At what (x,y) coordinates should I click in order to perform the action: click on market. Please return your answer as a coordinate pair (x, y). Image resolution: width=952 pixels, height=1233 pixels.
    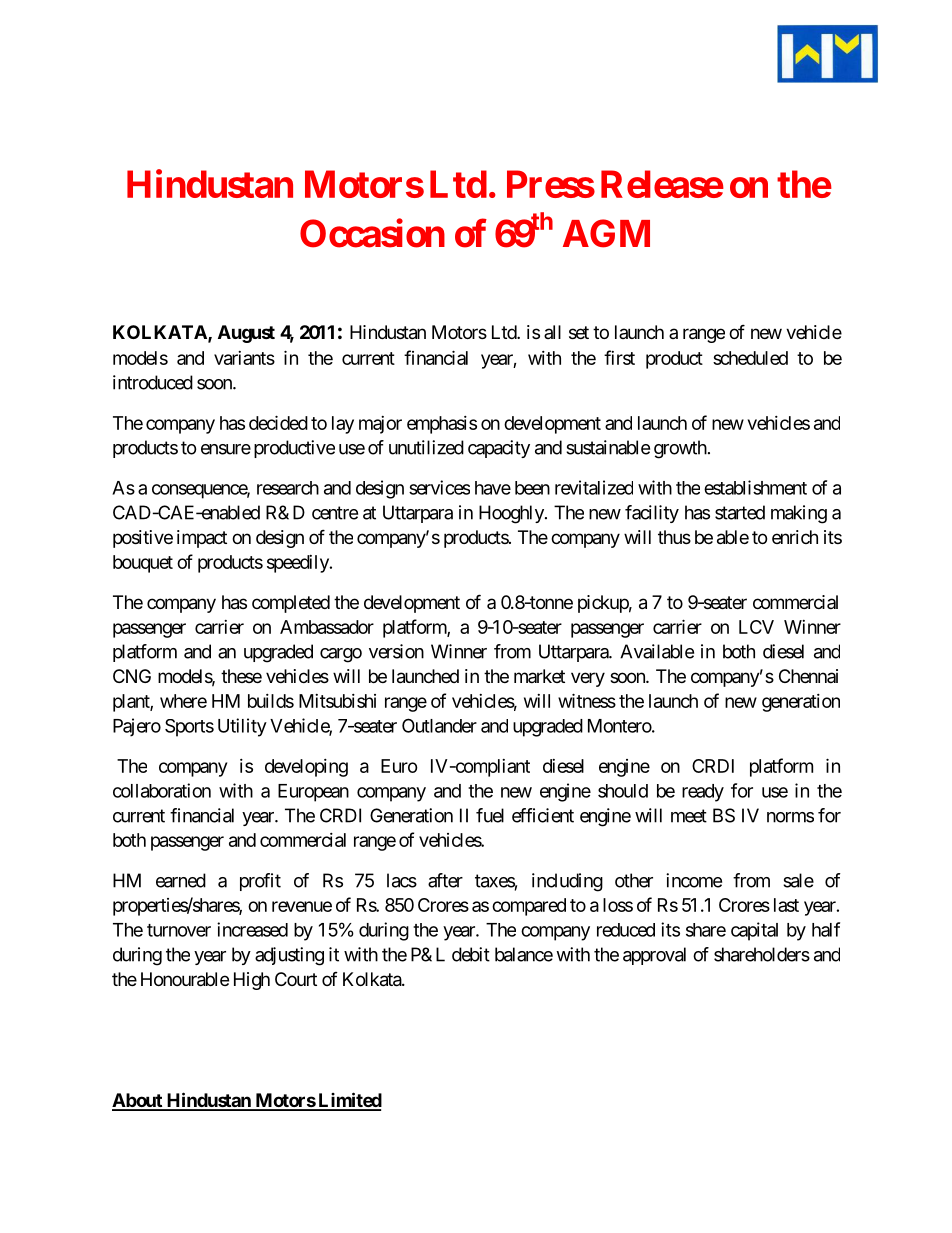
    Looking at the image, I should click on (539, 676).
